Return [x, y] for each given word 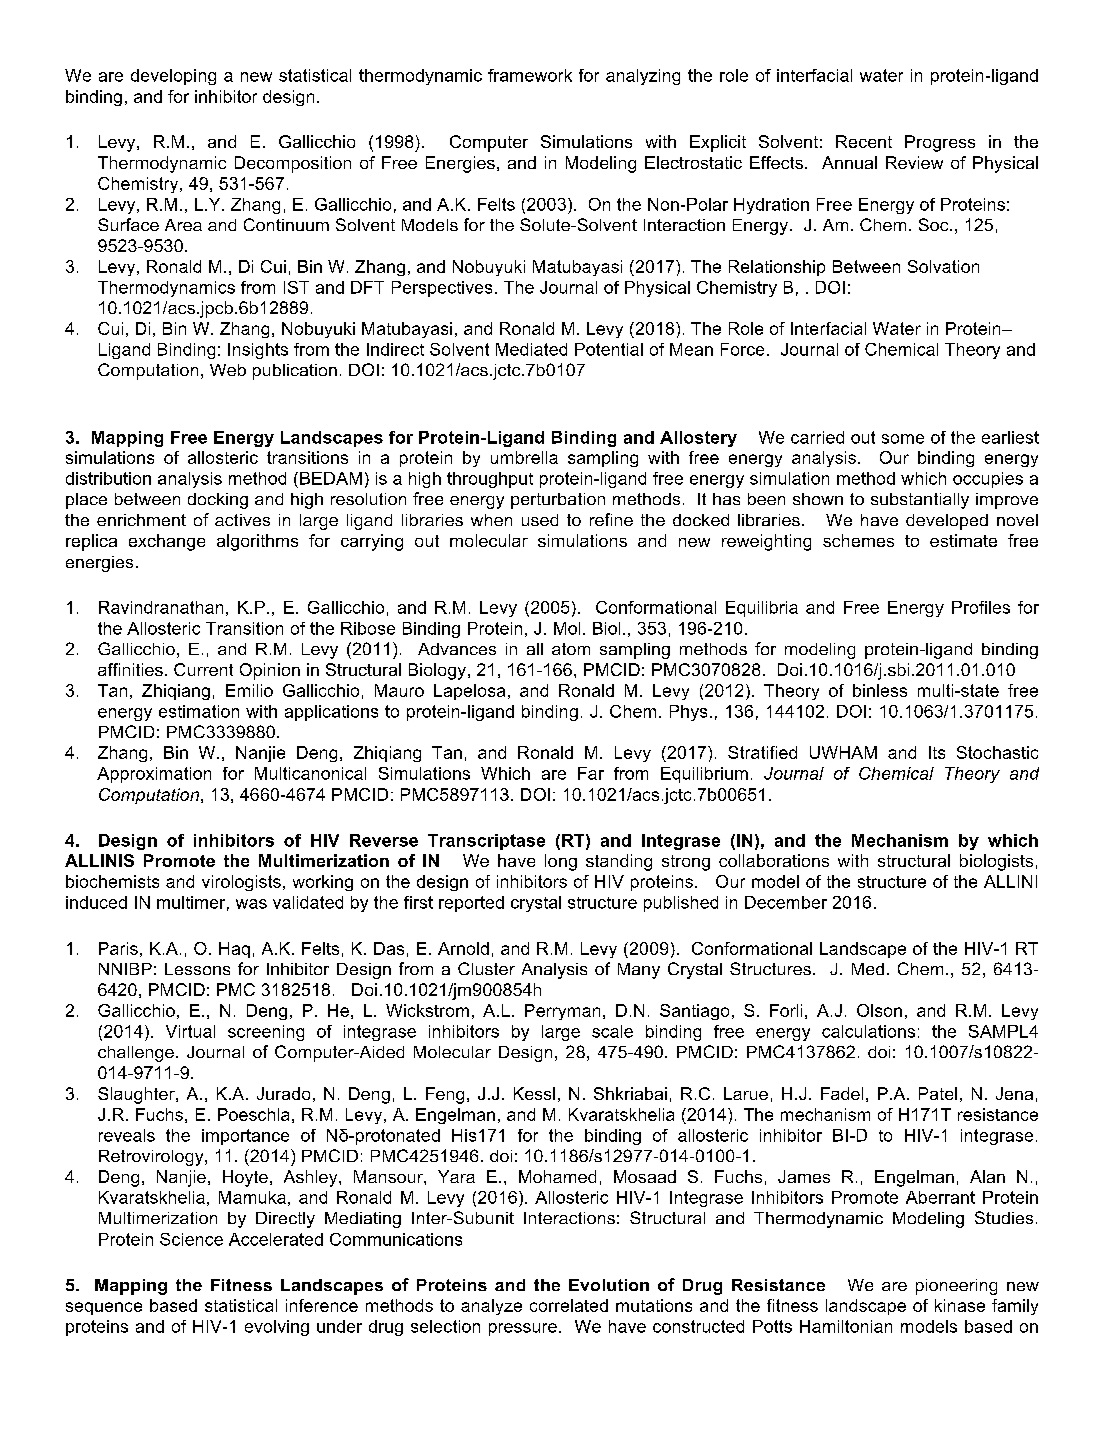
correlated [569, 1305]
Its [937, 752]
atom [571, 649]
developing [173, 77]
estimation [199, 711]
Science [191, 1239]
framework [530, 75]
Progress [940, 143]
